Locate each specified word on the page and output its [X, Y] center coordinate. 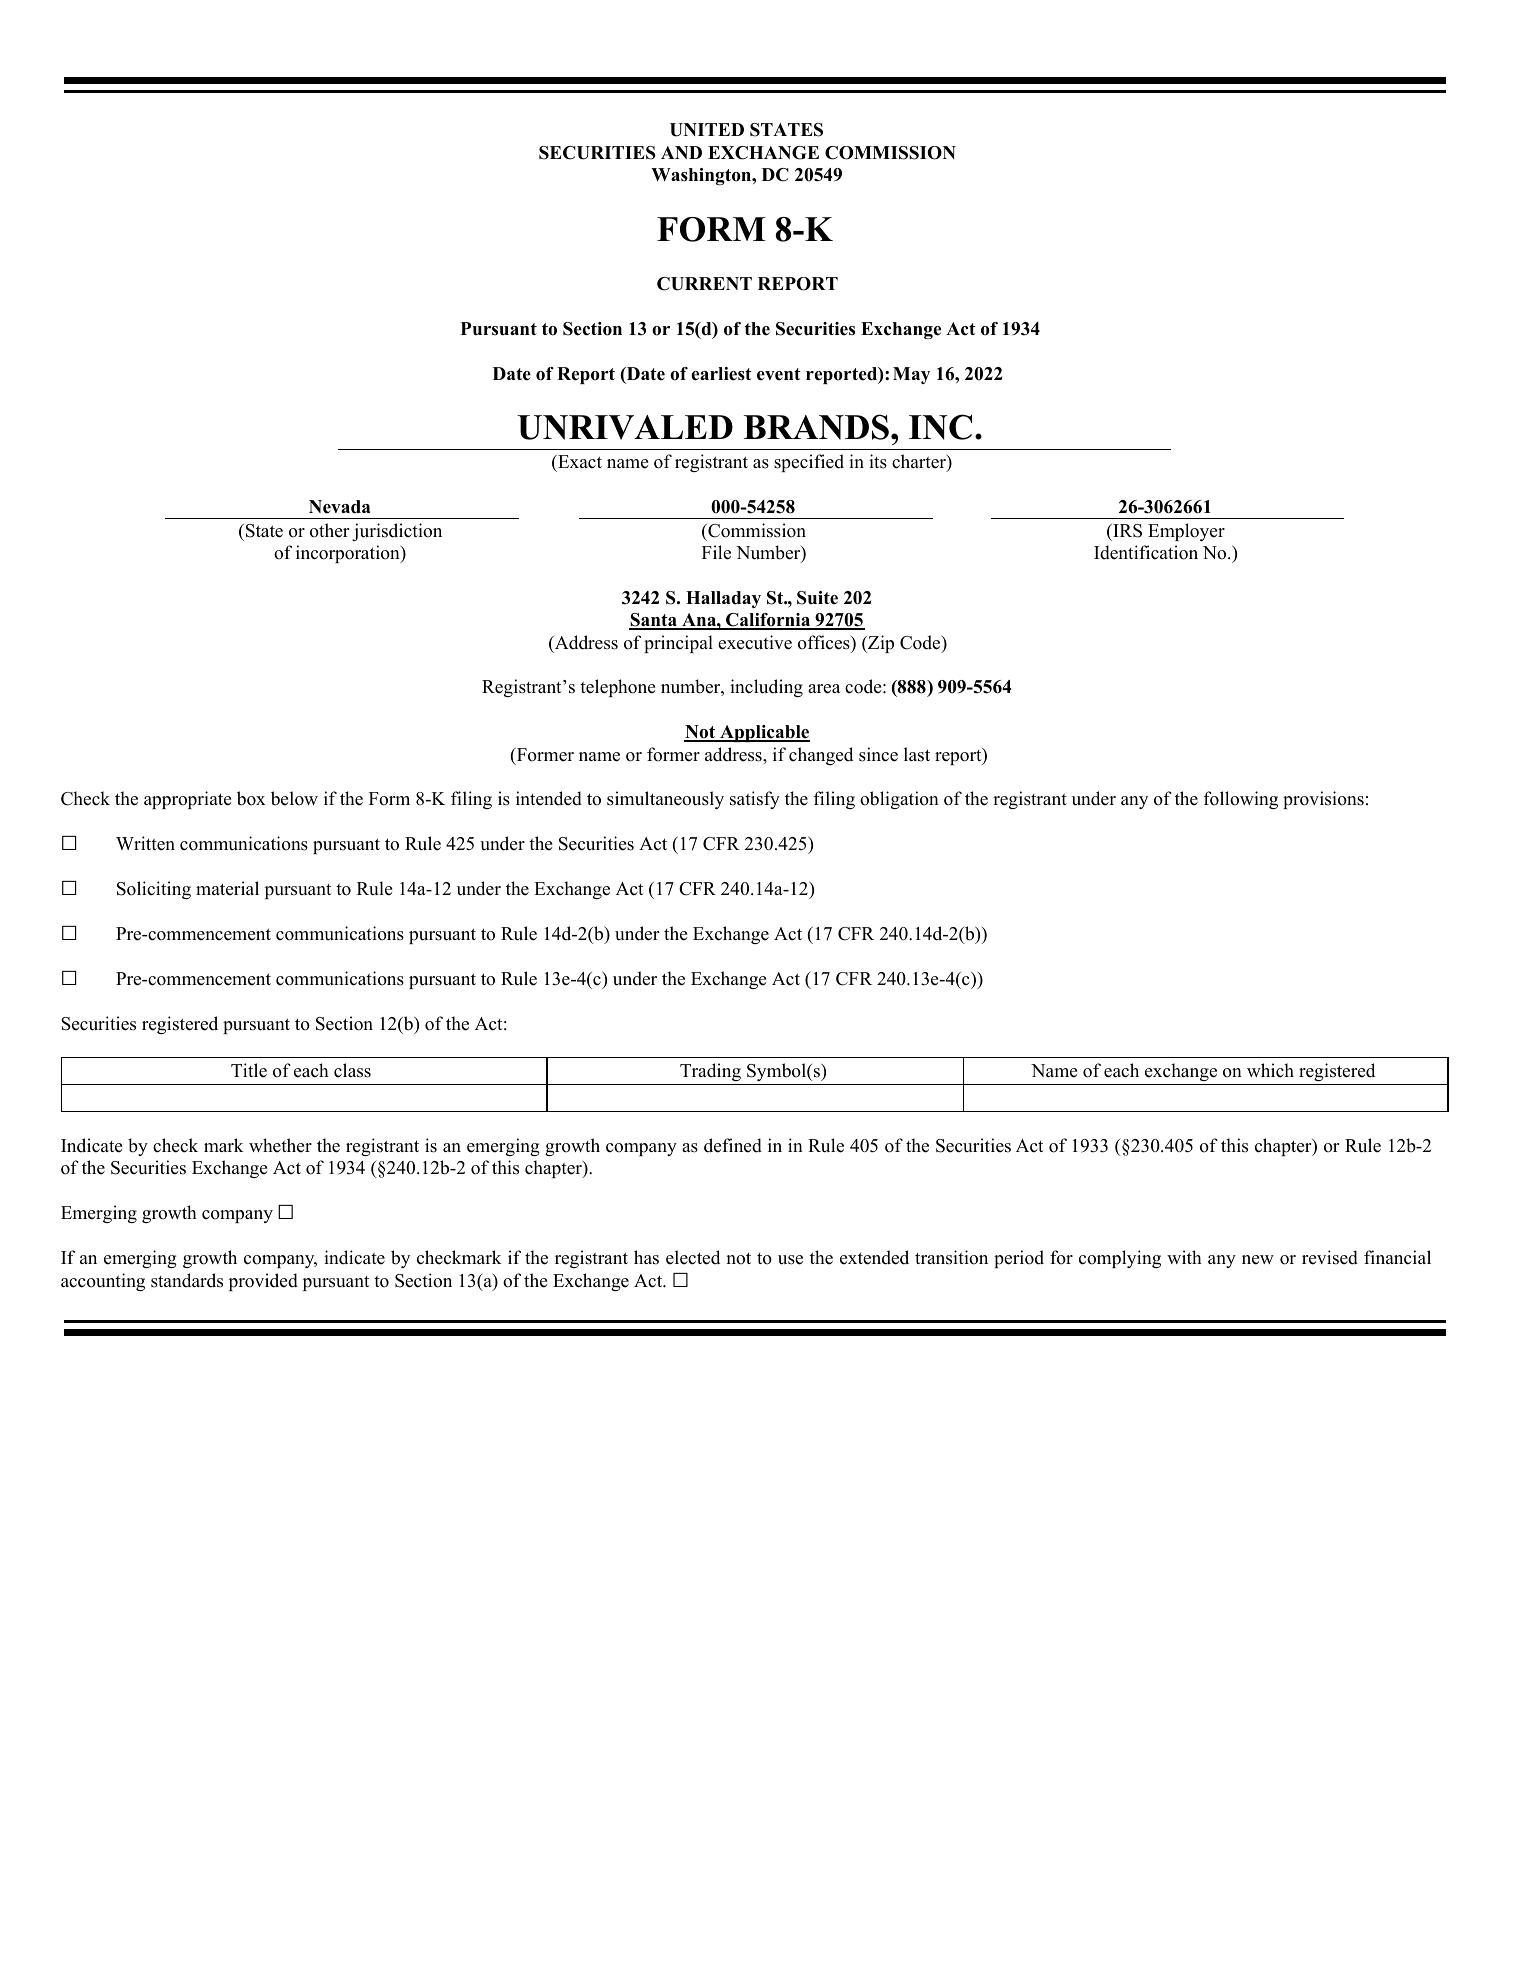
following [1241, 800]
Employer [1186, 532]
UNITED [707, 130]
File [716, 552]
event [779, 374]
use [790, 1260]
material [227, 888]
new [1258, 1260]
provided [263, 1282]
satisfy [755, 800]
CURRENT [704, 284]
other [329, 530]
